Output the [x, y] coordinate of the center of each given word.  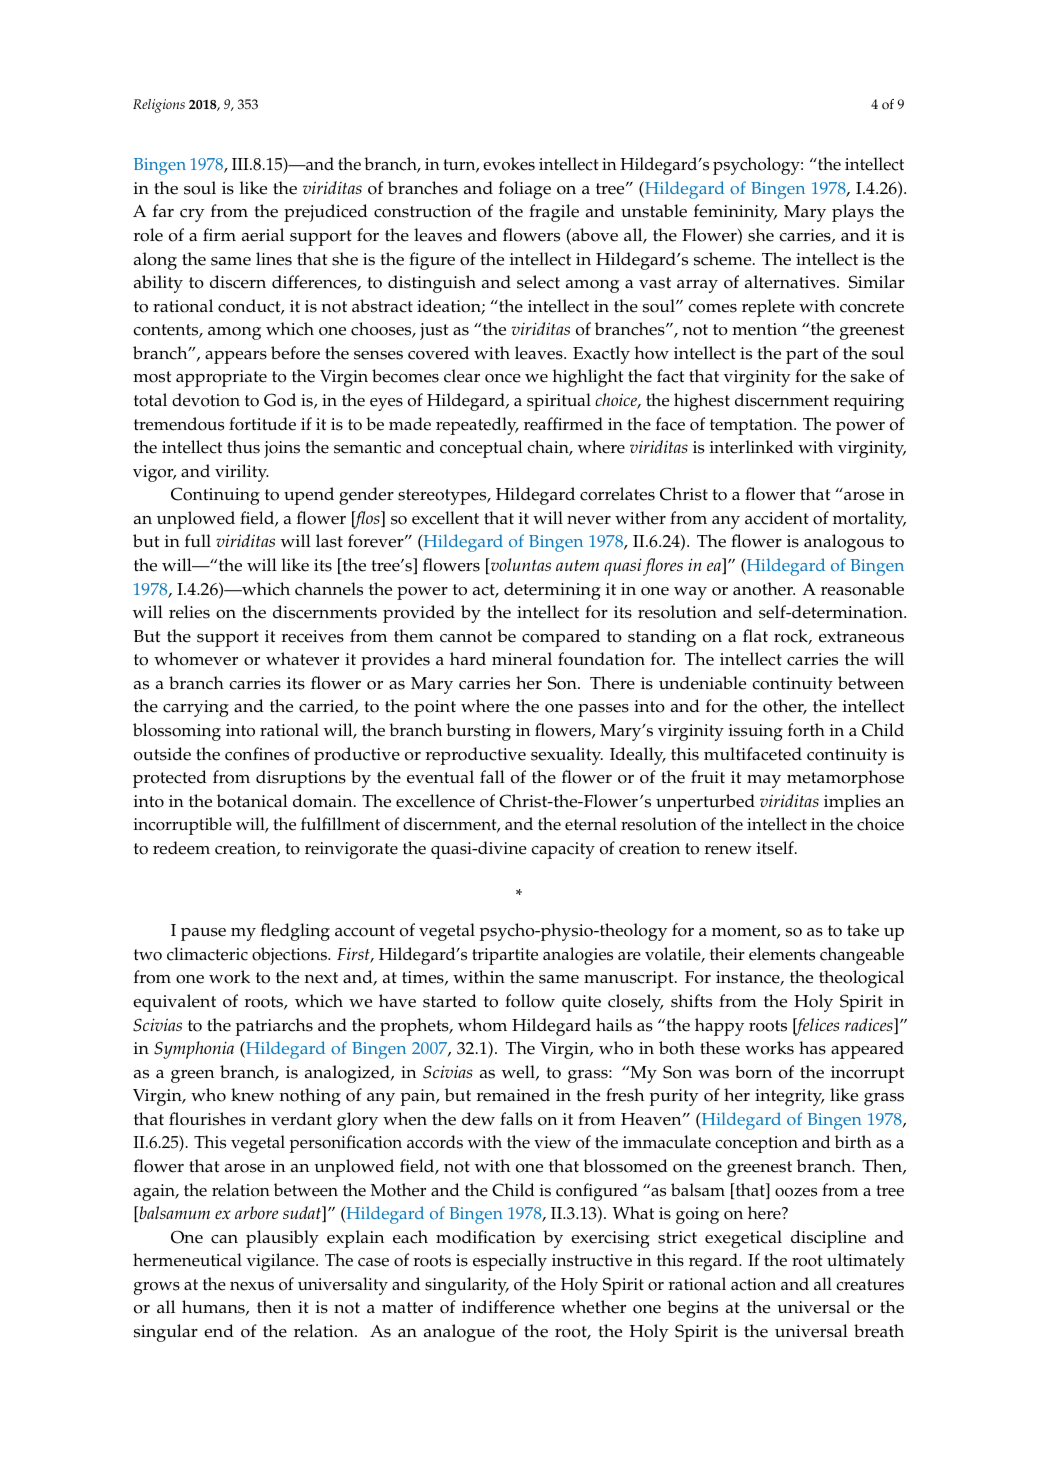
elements [782, 954]
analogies [578, 956]
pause [203, 934]
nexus [252, 1286]
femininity [735, 213]
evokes [509, 164]
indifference [508, 1307]
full [198, 540]
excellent [445, 518]
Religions [159, 106]
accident [777, 518]
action [753, 1284]
